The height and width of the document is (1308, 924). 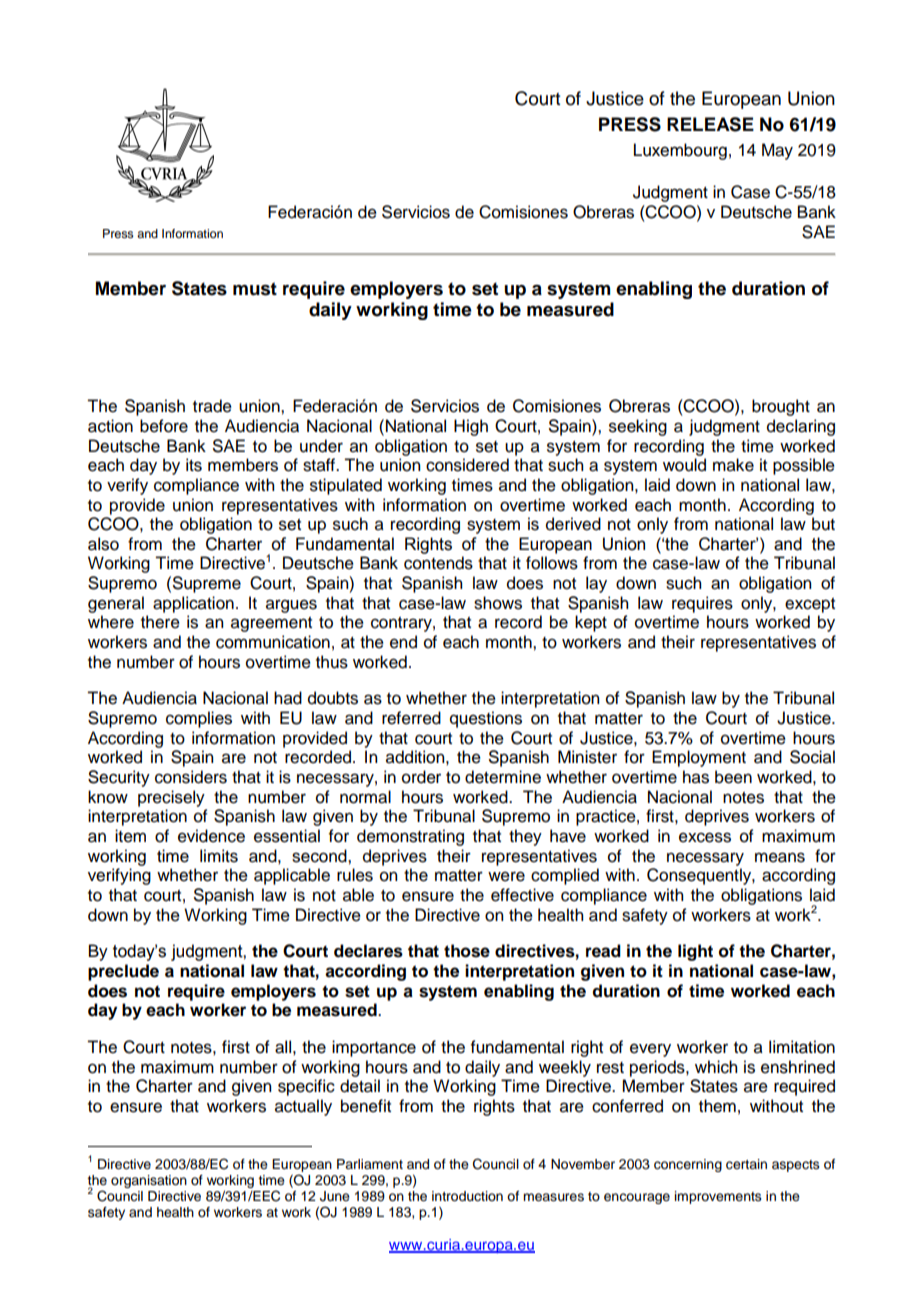 What do you see at coordinates (160, 622) in the document?
I see `there` at bounding box center [160, 622].
